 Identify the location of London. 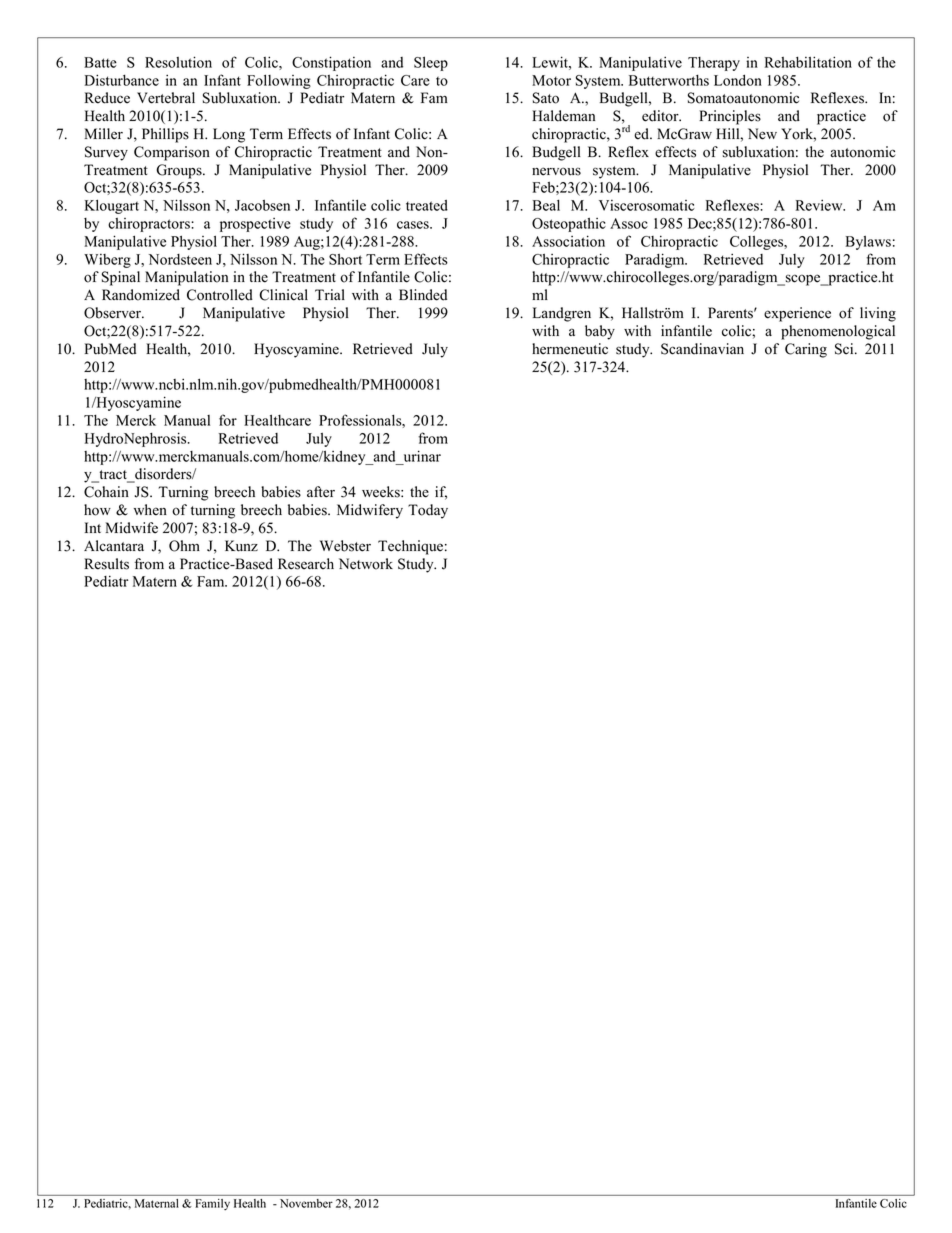
(738, 80).
